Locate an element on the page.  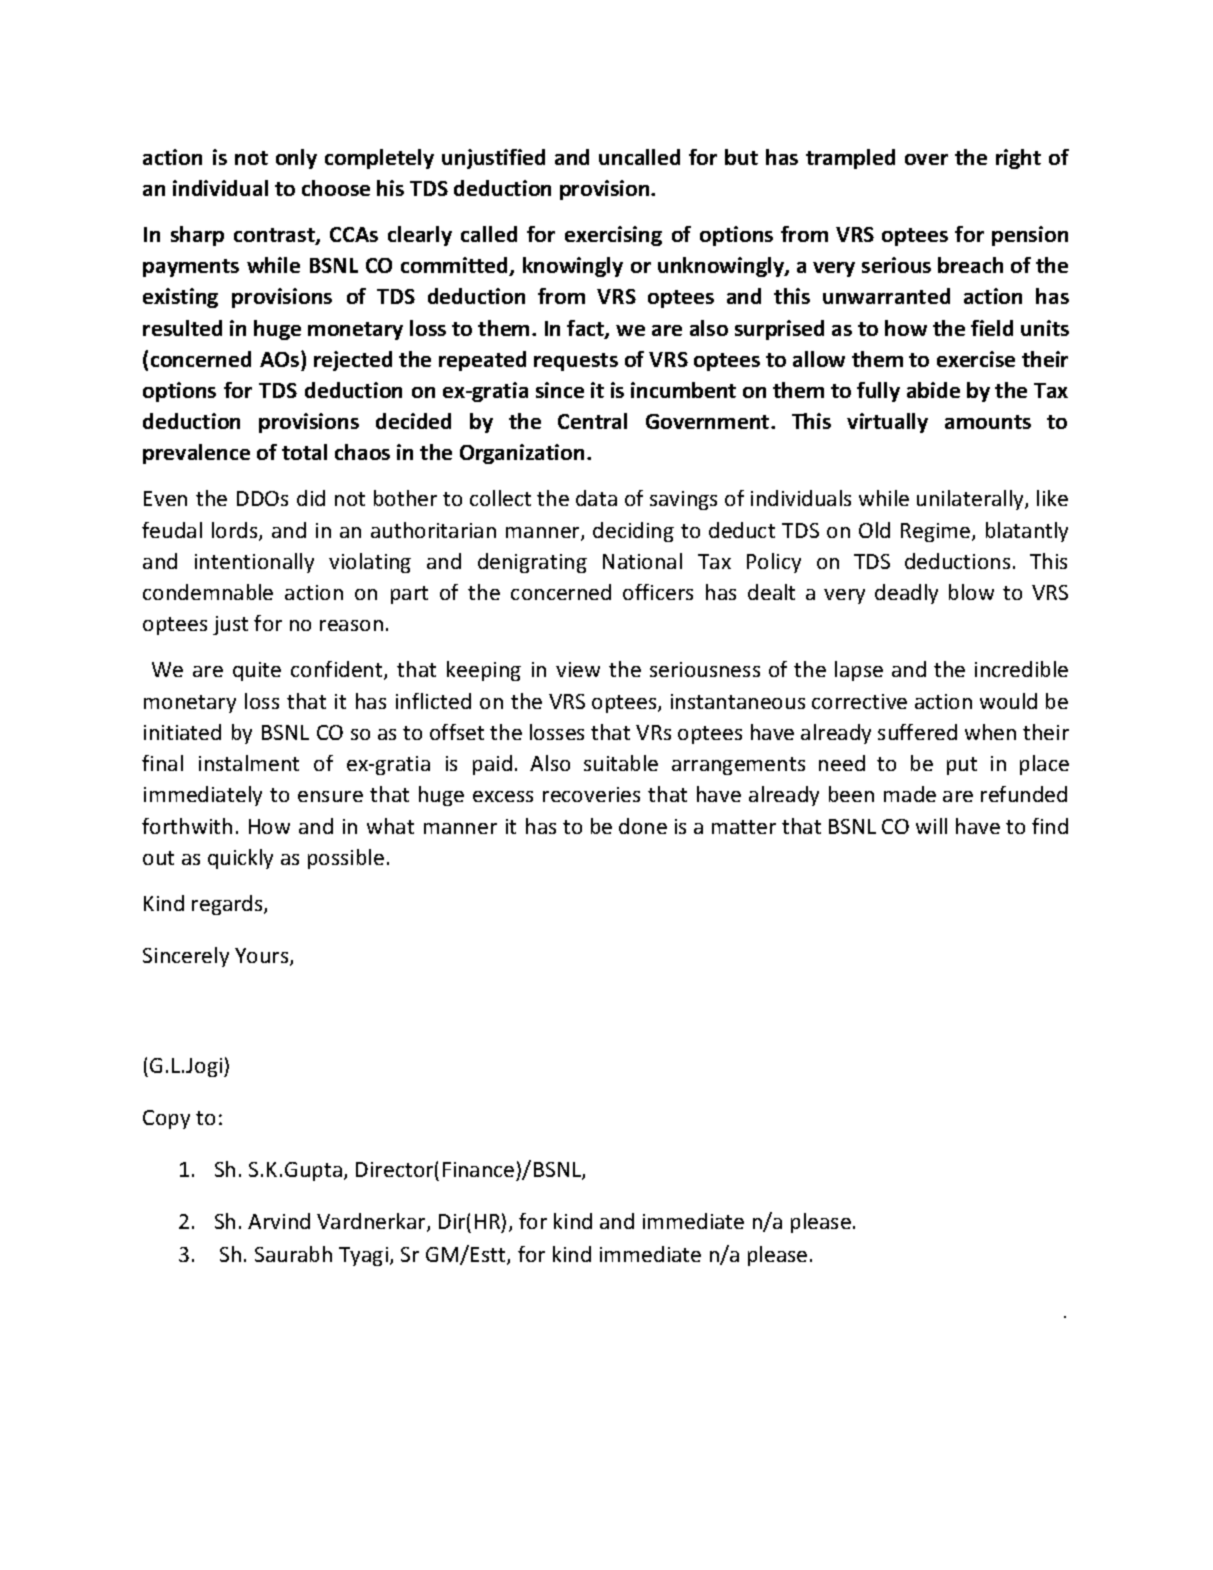
quite is located at coordinates (257, 671).
